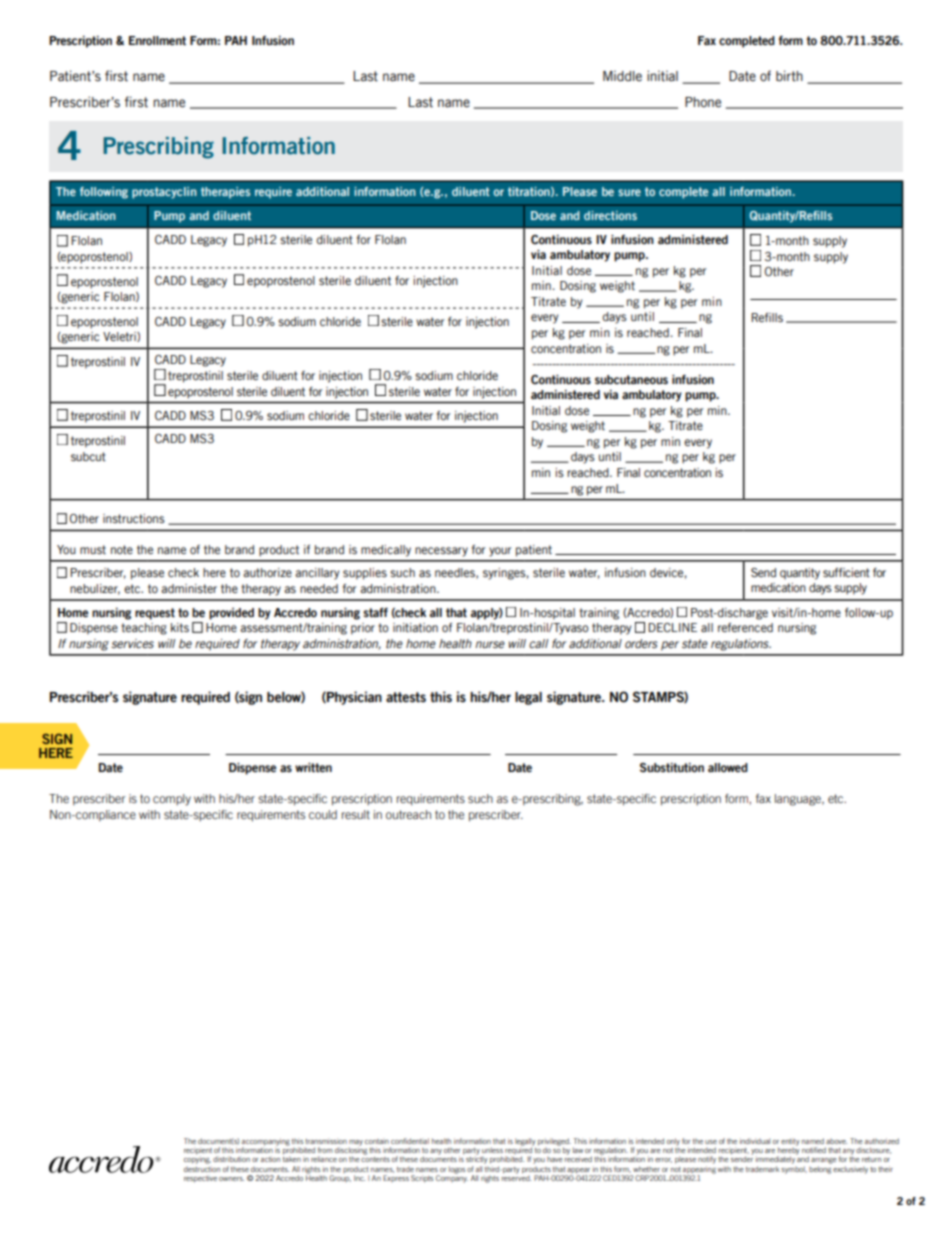 Image resolution: width=952 pixels, height=1233 pixels. Describe the element at coordinates (492, 1150) in the screenshot. I see `unless` at that location.
